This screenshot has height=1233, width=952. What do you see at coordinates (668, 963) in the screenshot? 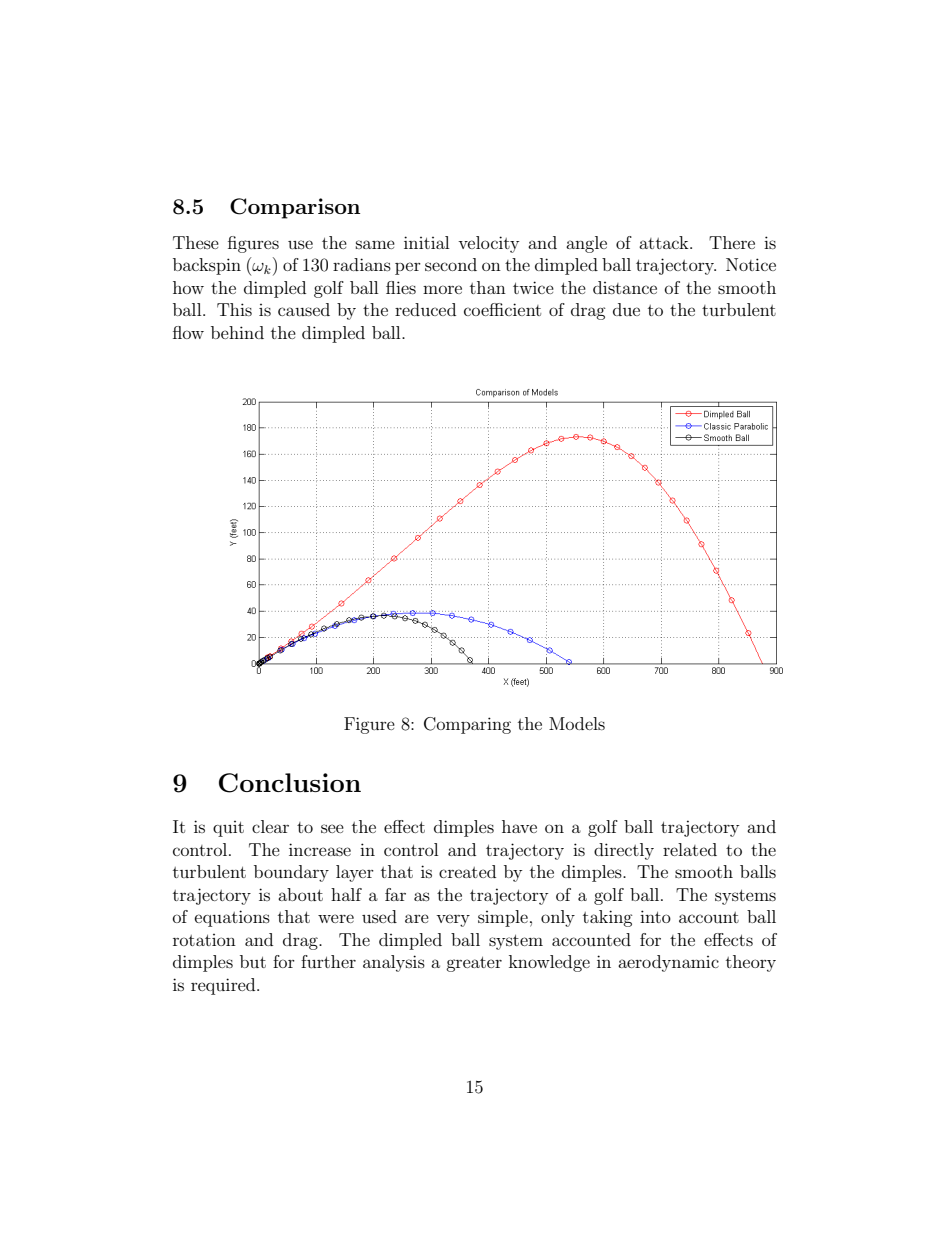
I see `aerodynamic` at bounding box center [668, 963].
